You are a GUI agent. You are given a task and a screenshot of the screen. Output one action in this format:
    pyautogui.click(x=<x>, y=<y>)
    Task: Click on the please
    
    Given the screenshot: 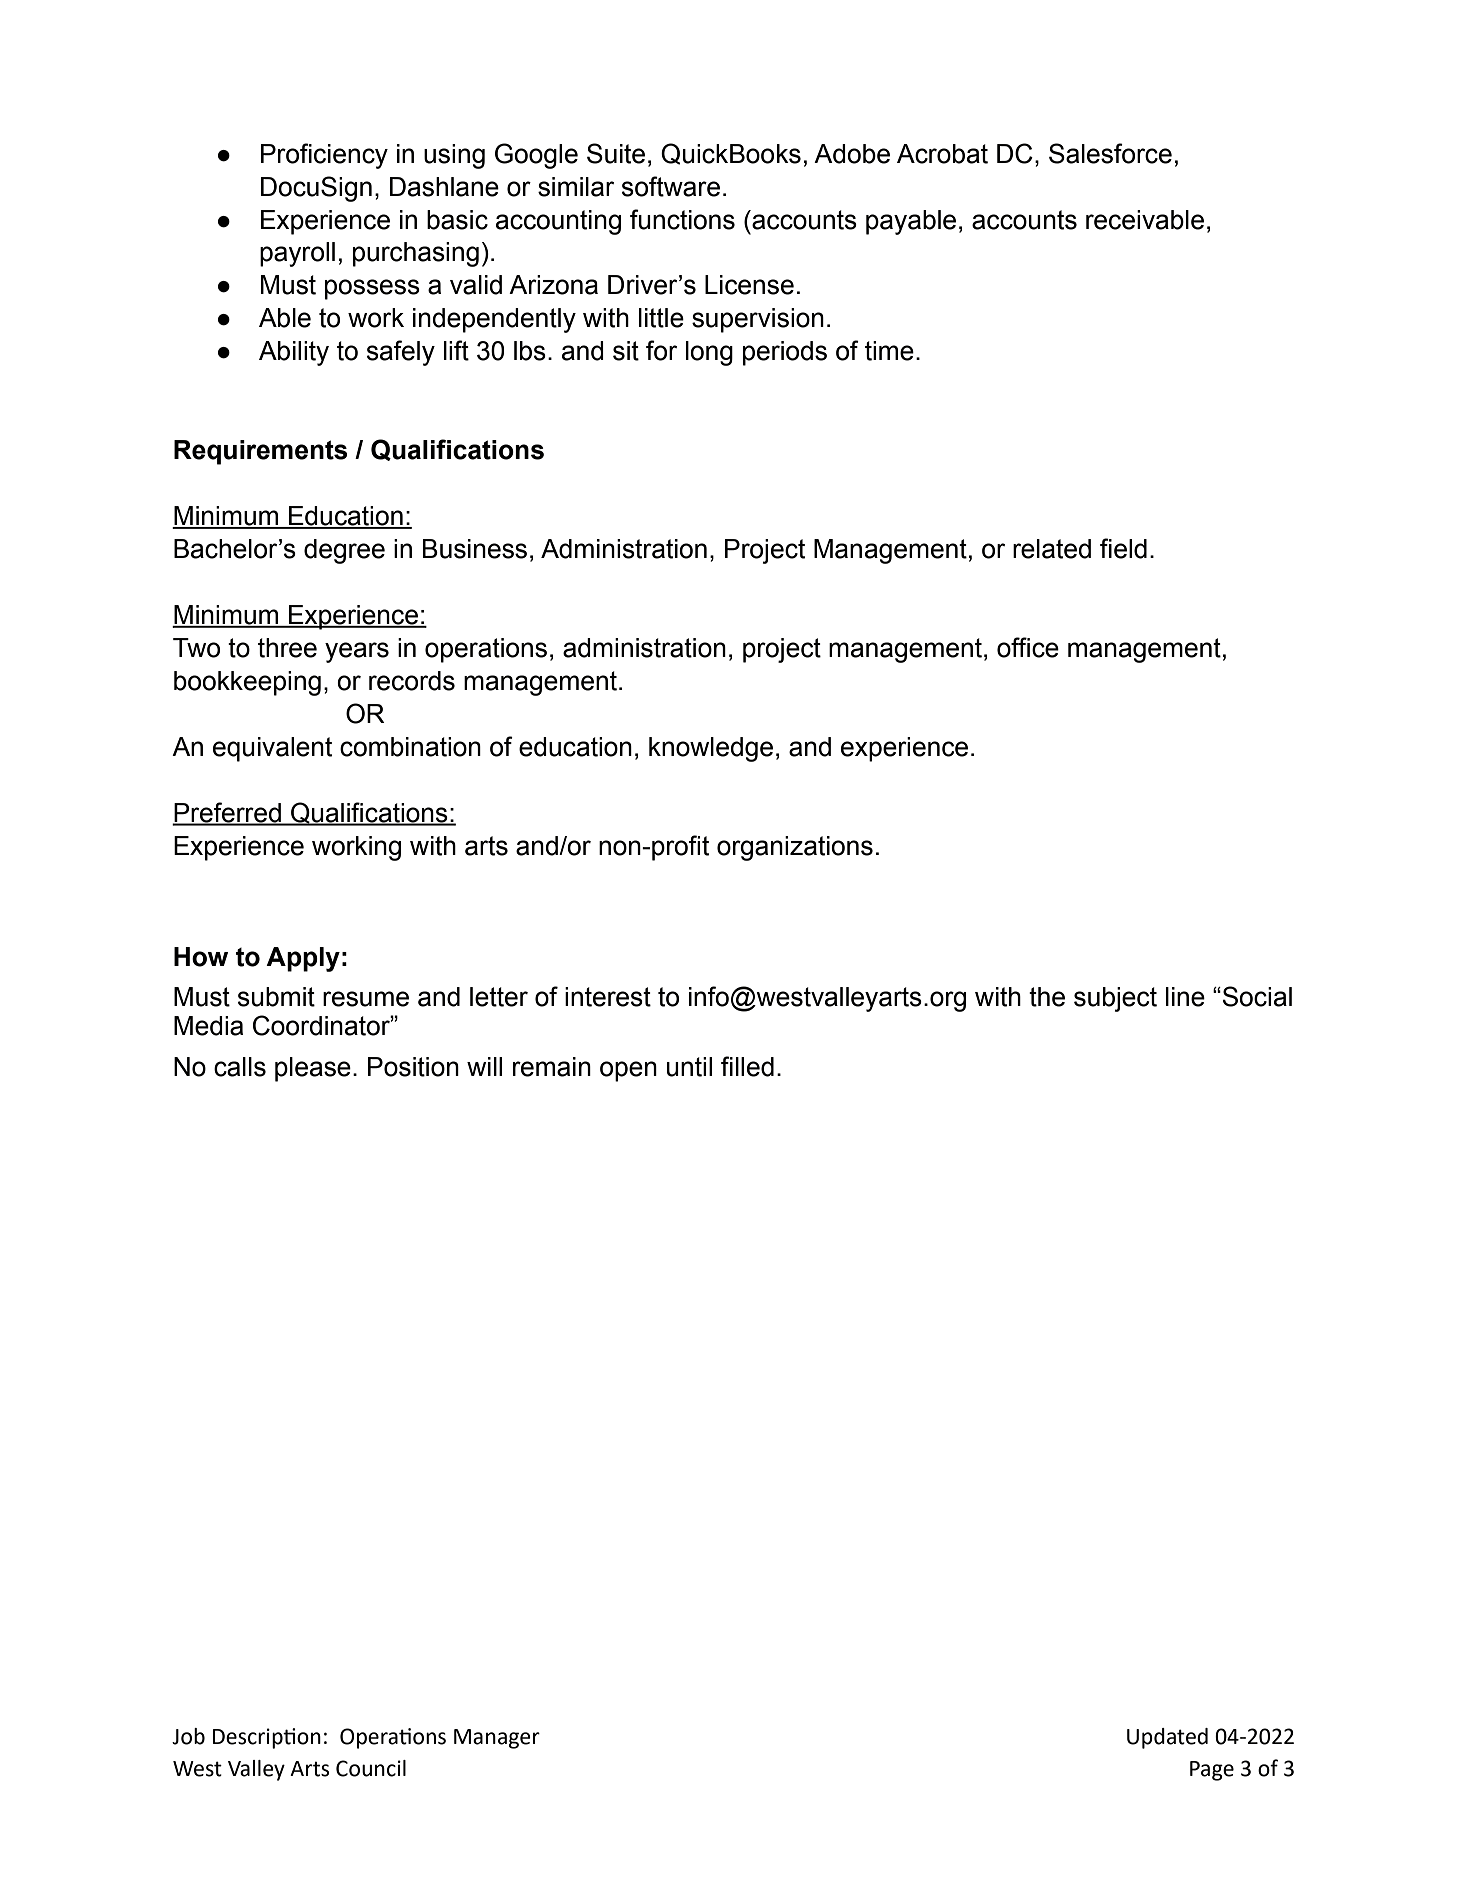 What is the action you would take?
    pyautogui.click(x=313, y=1069)
